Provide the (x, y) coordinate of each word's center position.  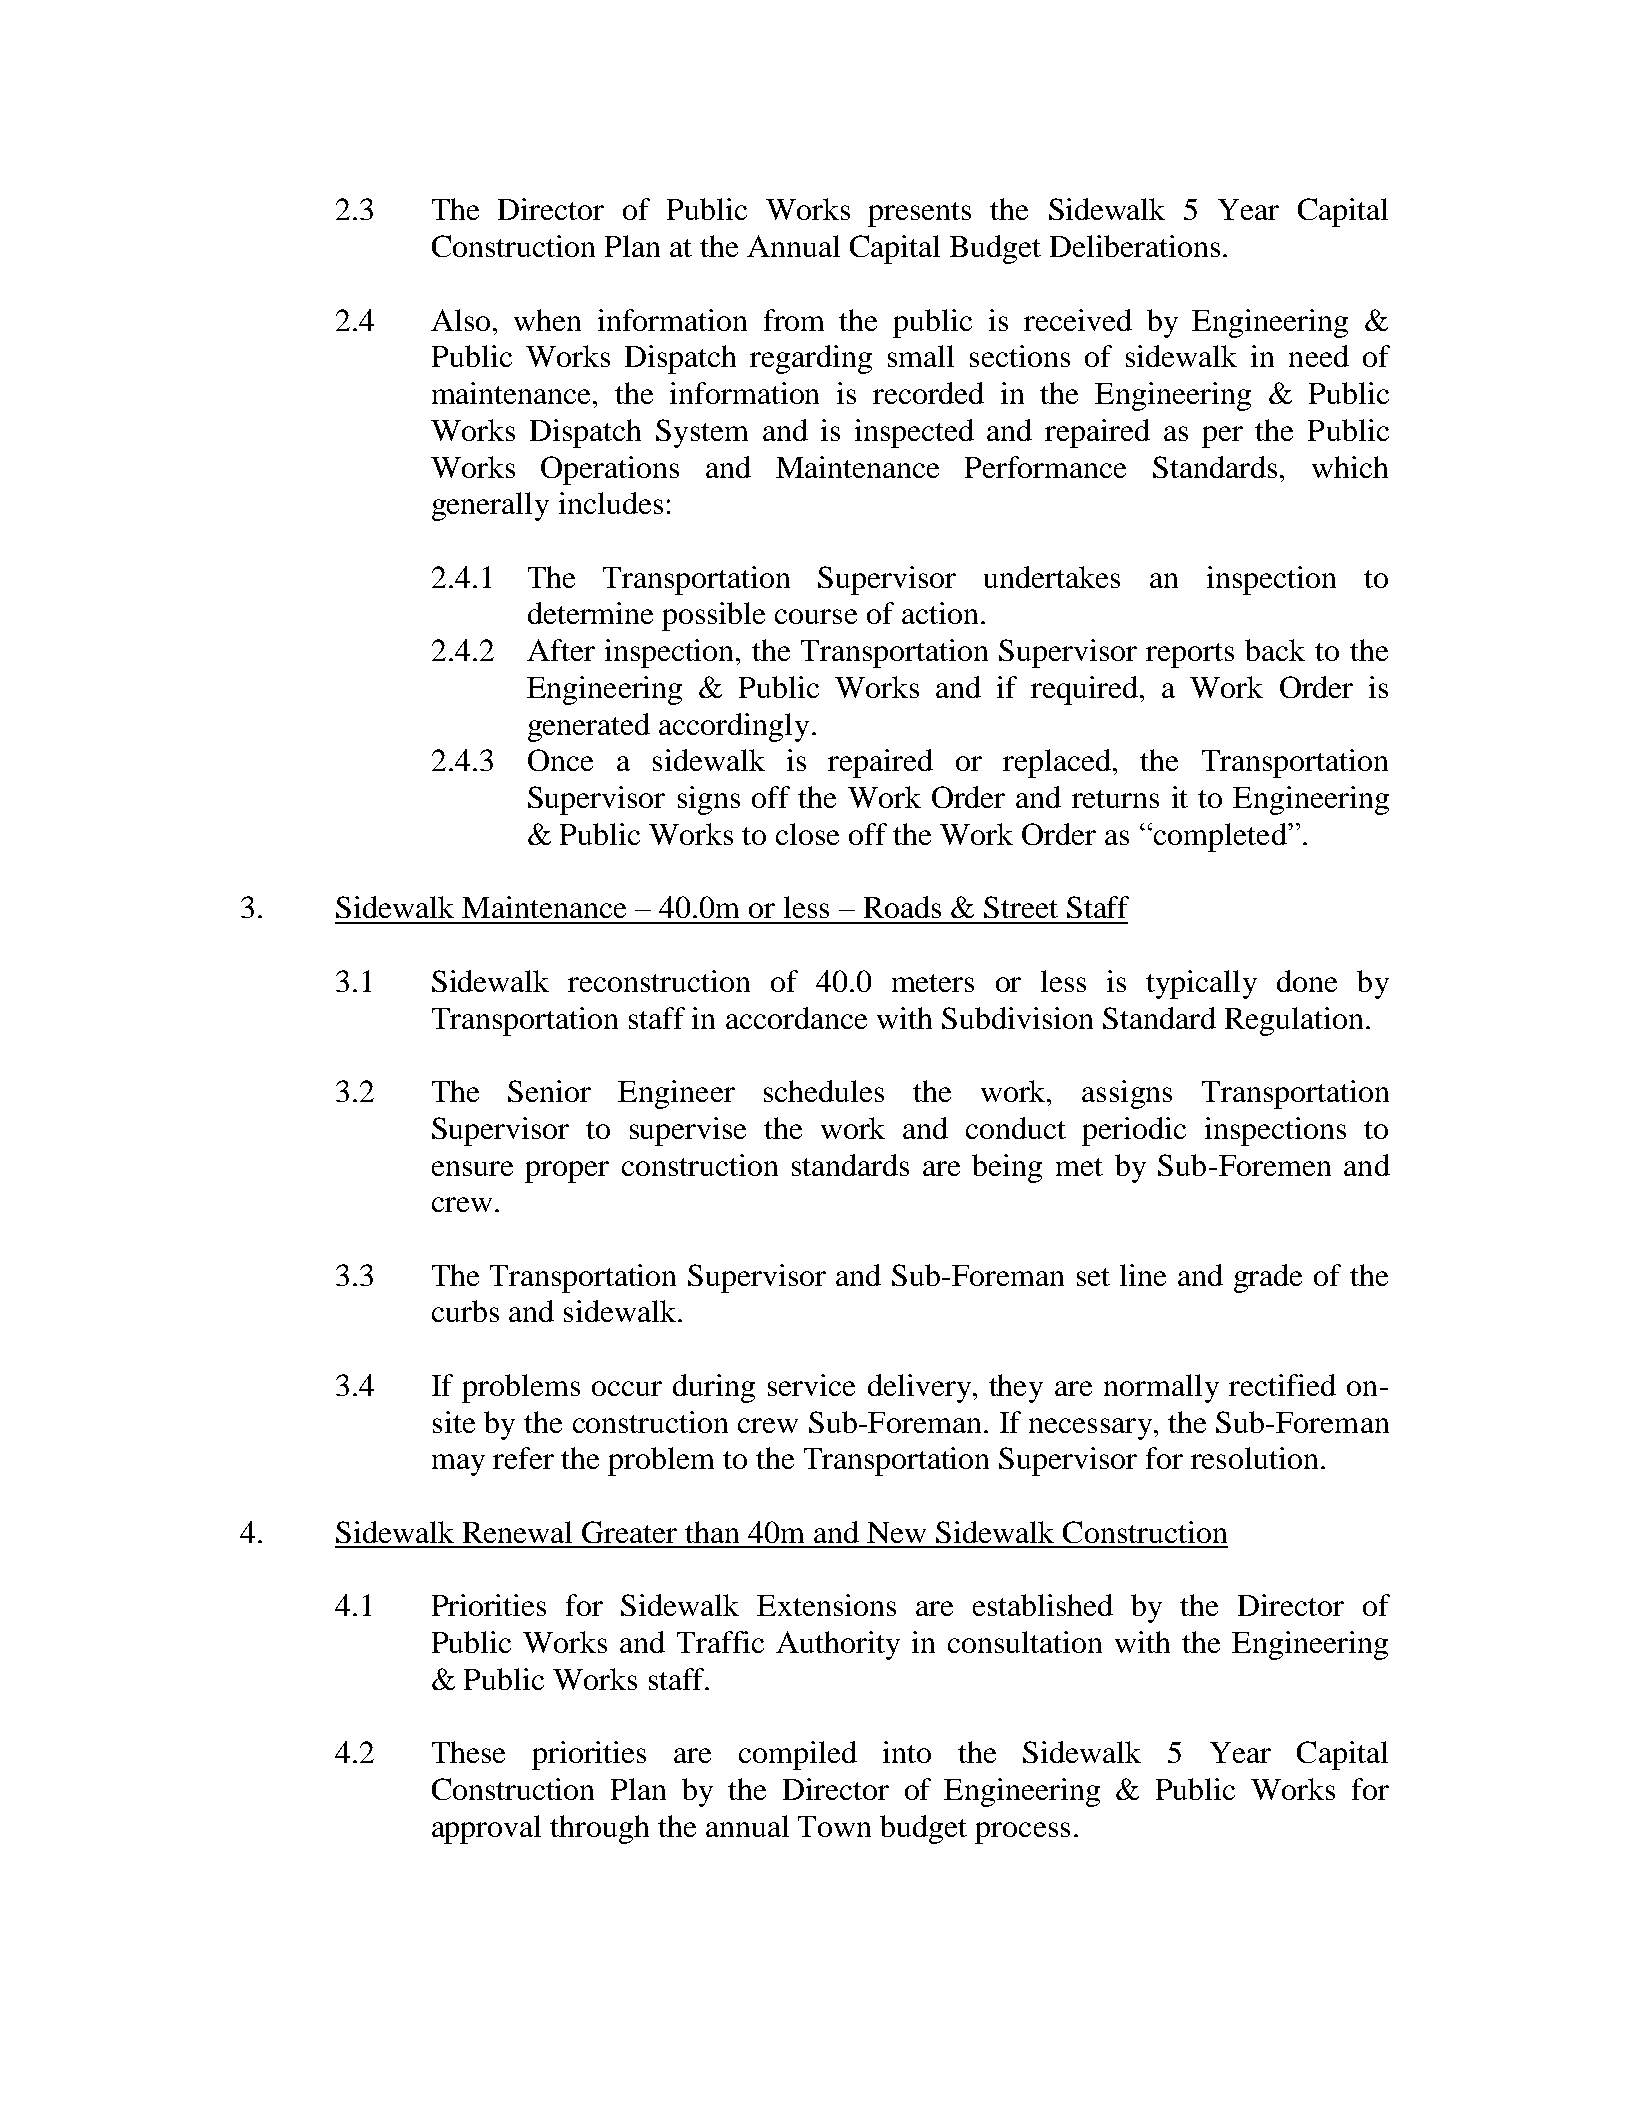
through (599, 1829)
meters (933, 983)
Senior (549, 1091)
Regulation (1294, 1021)
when (547, 320)
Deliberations (1135, 246)
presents (919, 214)
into (907, 1752)
